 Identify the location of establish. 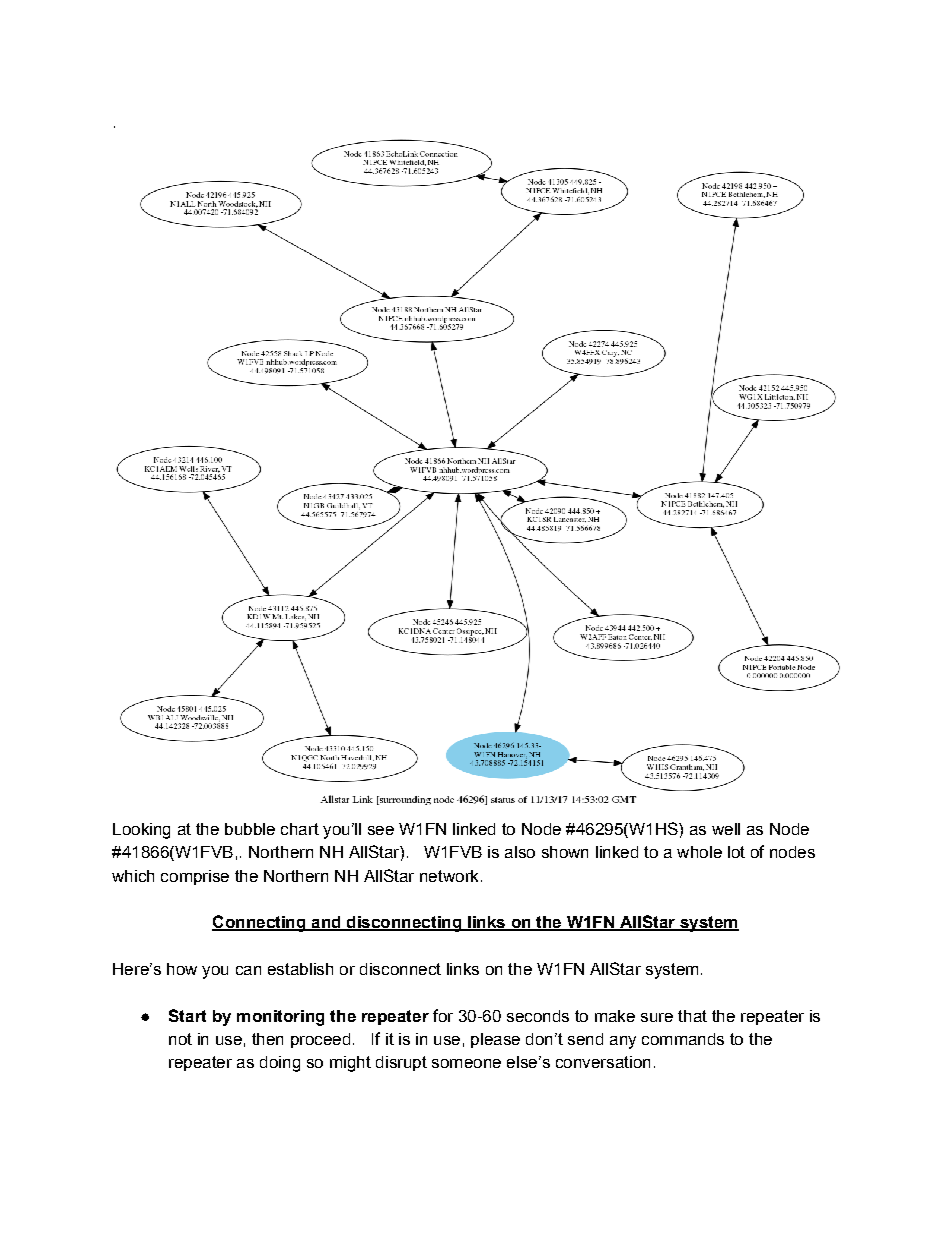
(300, 969).
